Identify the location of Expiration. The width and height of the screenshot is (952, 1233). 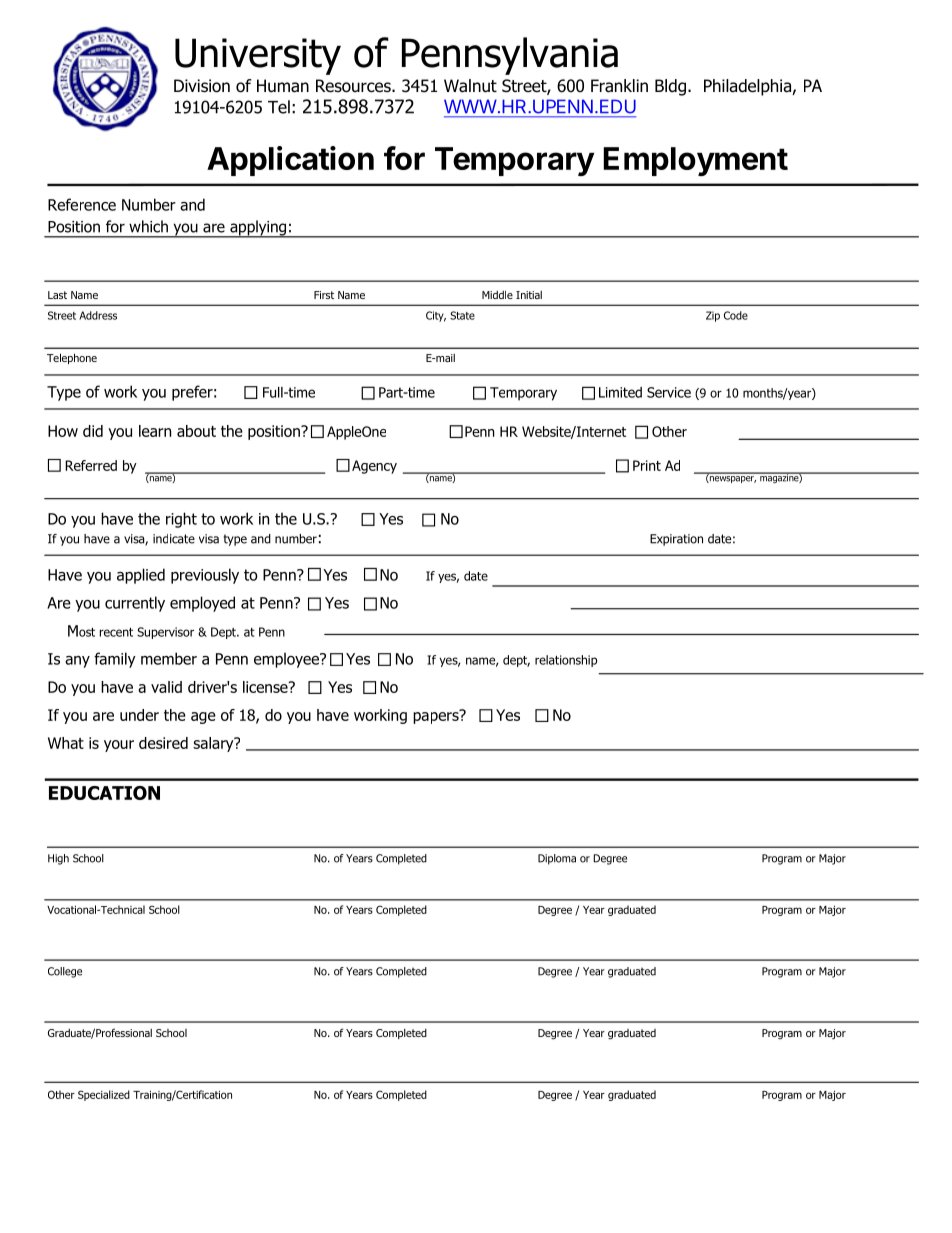
(676, 540).
